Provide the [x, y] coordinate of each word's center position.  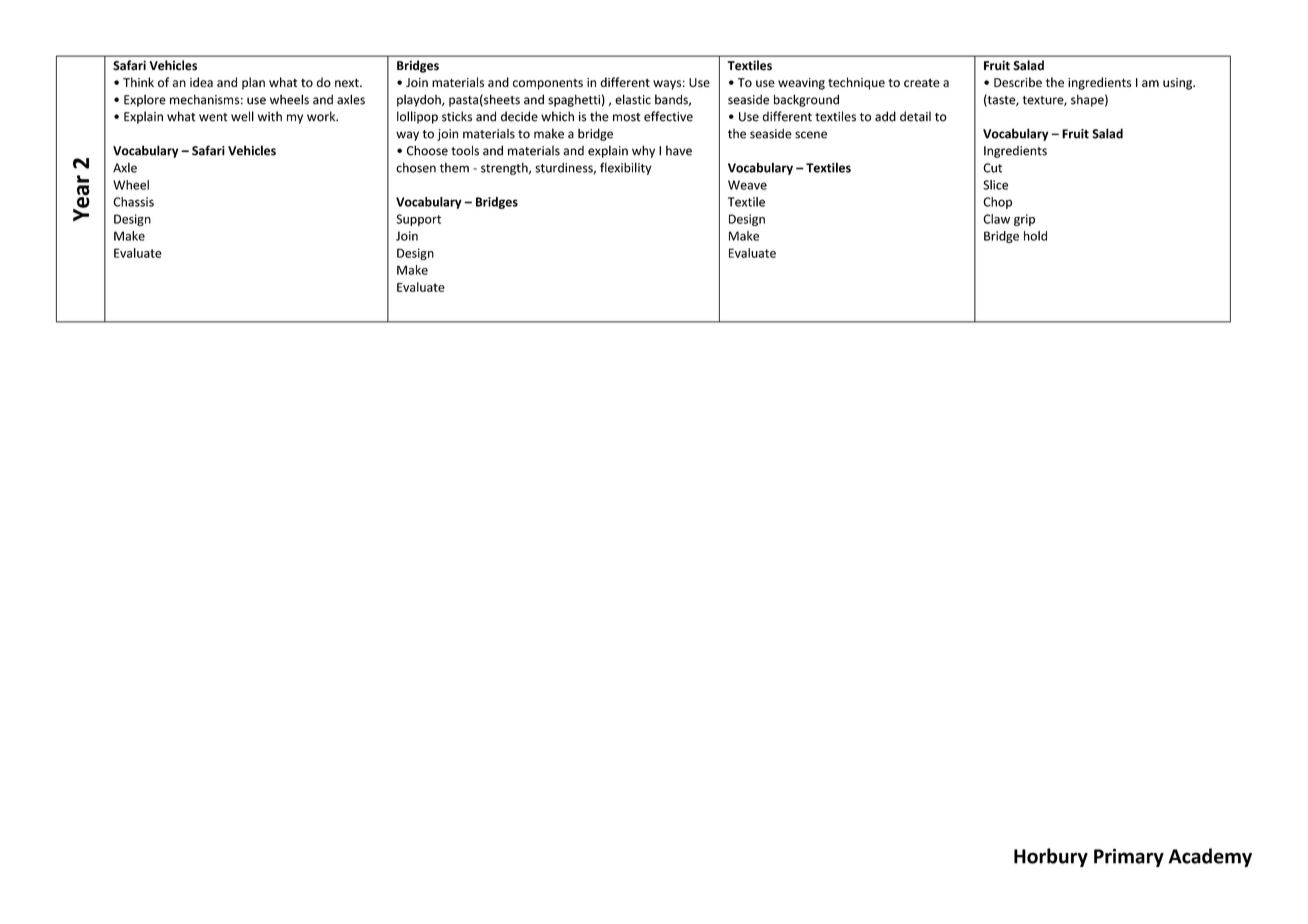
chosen [416, 167]
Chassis [133, 202]
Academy [1210, 857]
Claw [996, 219]
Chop [997, 203]
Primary [1129, 857]
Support [418, 220]
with [270, 116]
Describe [1018, 82]
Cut [992, 168]
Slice [995, 185]
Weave [747, 185]
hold [1035, 236]
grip [1024, 220]
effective [668, 116]
